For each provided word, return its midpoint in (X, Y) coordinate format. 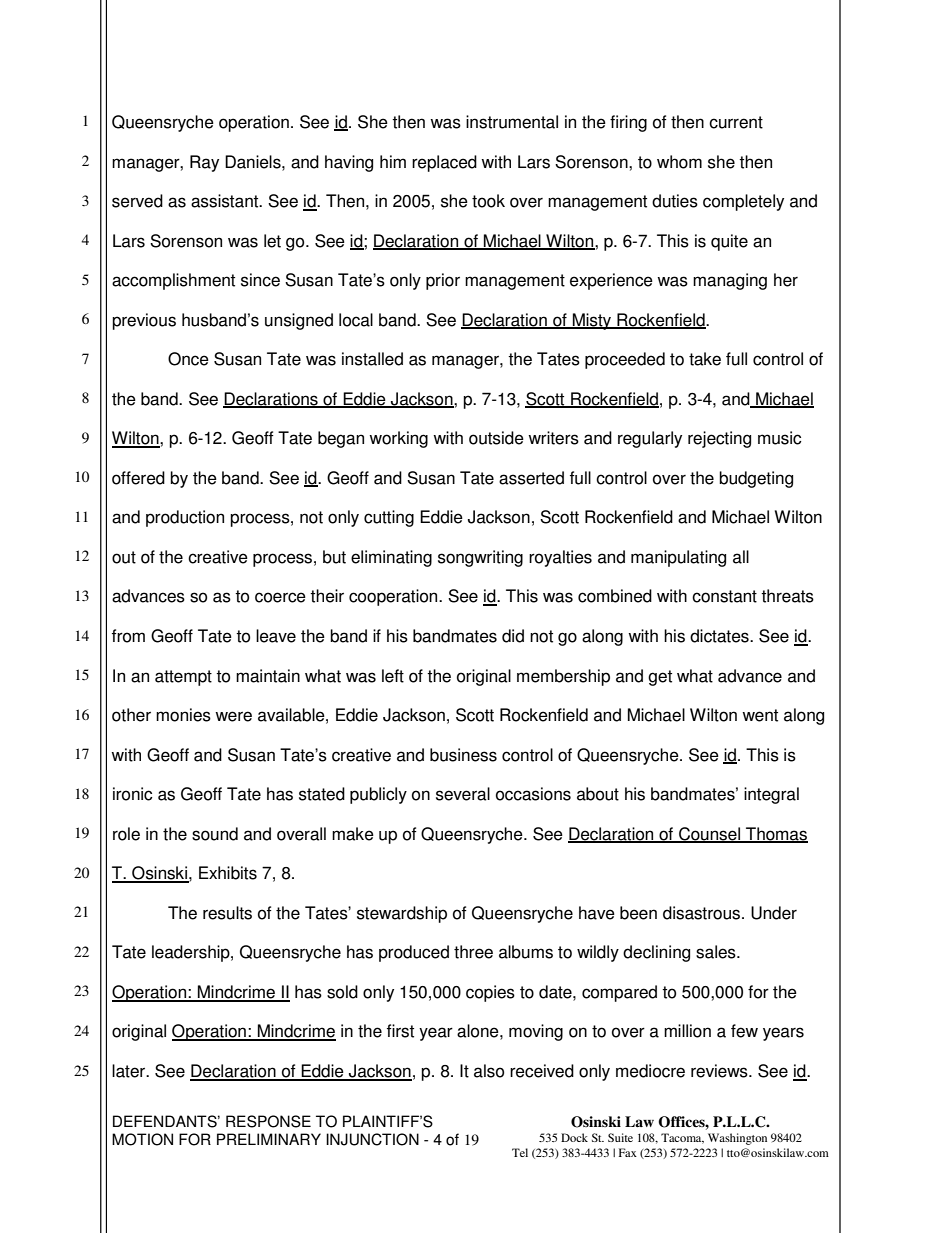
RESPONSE (268, 1121)
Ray (204, 163)
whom (679, 162)
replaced (444, 163)
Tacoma (682, 1138)
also (489, 1071)
